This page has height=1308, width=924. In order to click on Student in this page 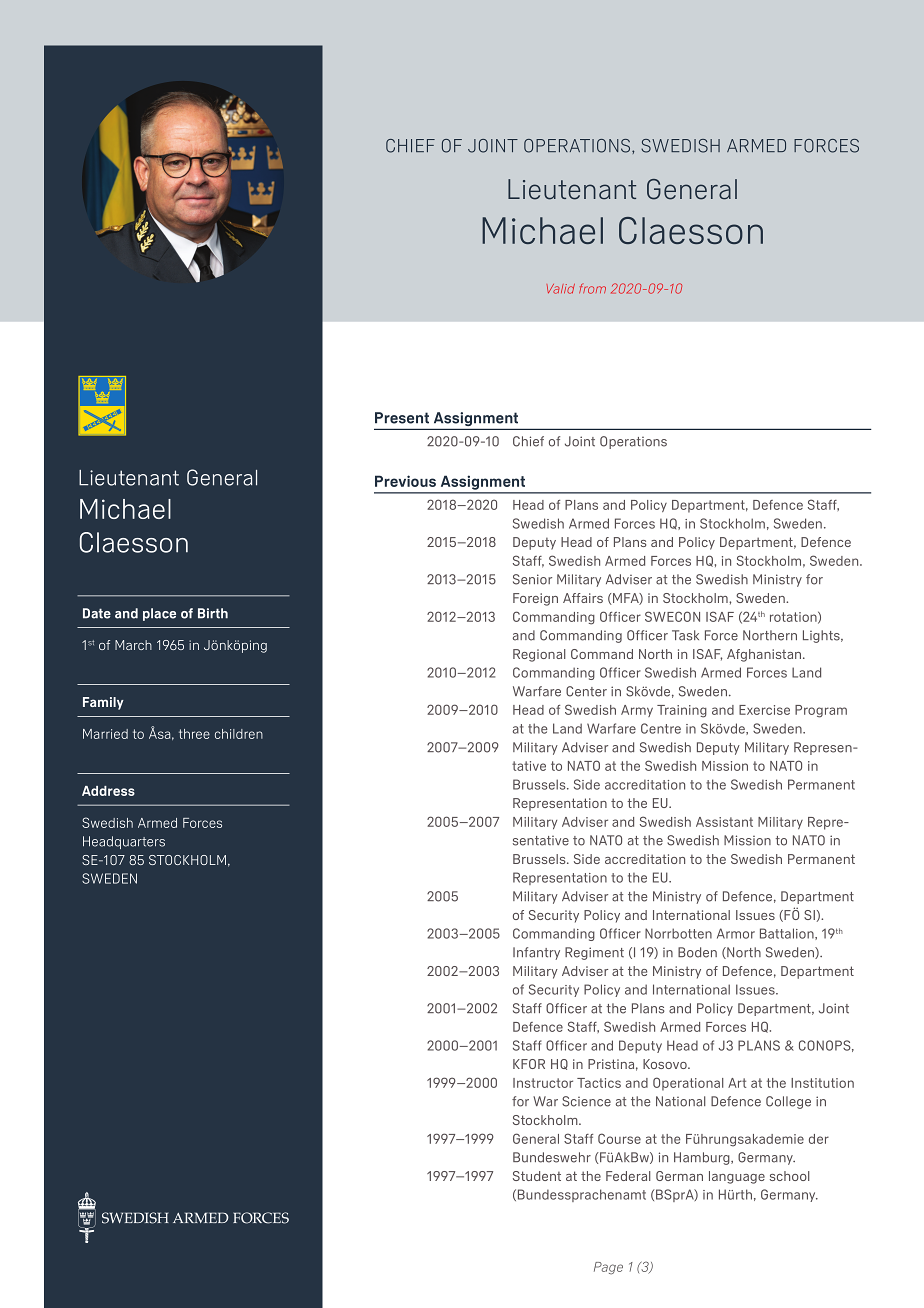, I will do `click(537, 1176)`.
